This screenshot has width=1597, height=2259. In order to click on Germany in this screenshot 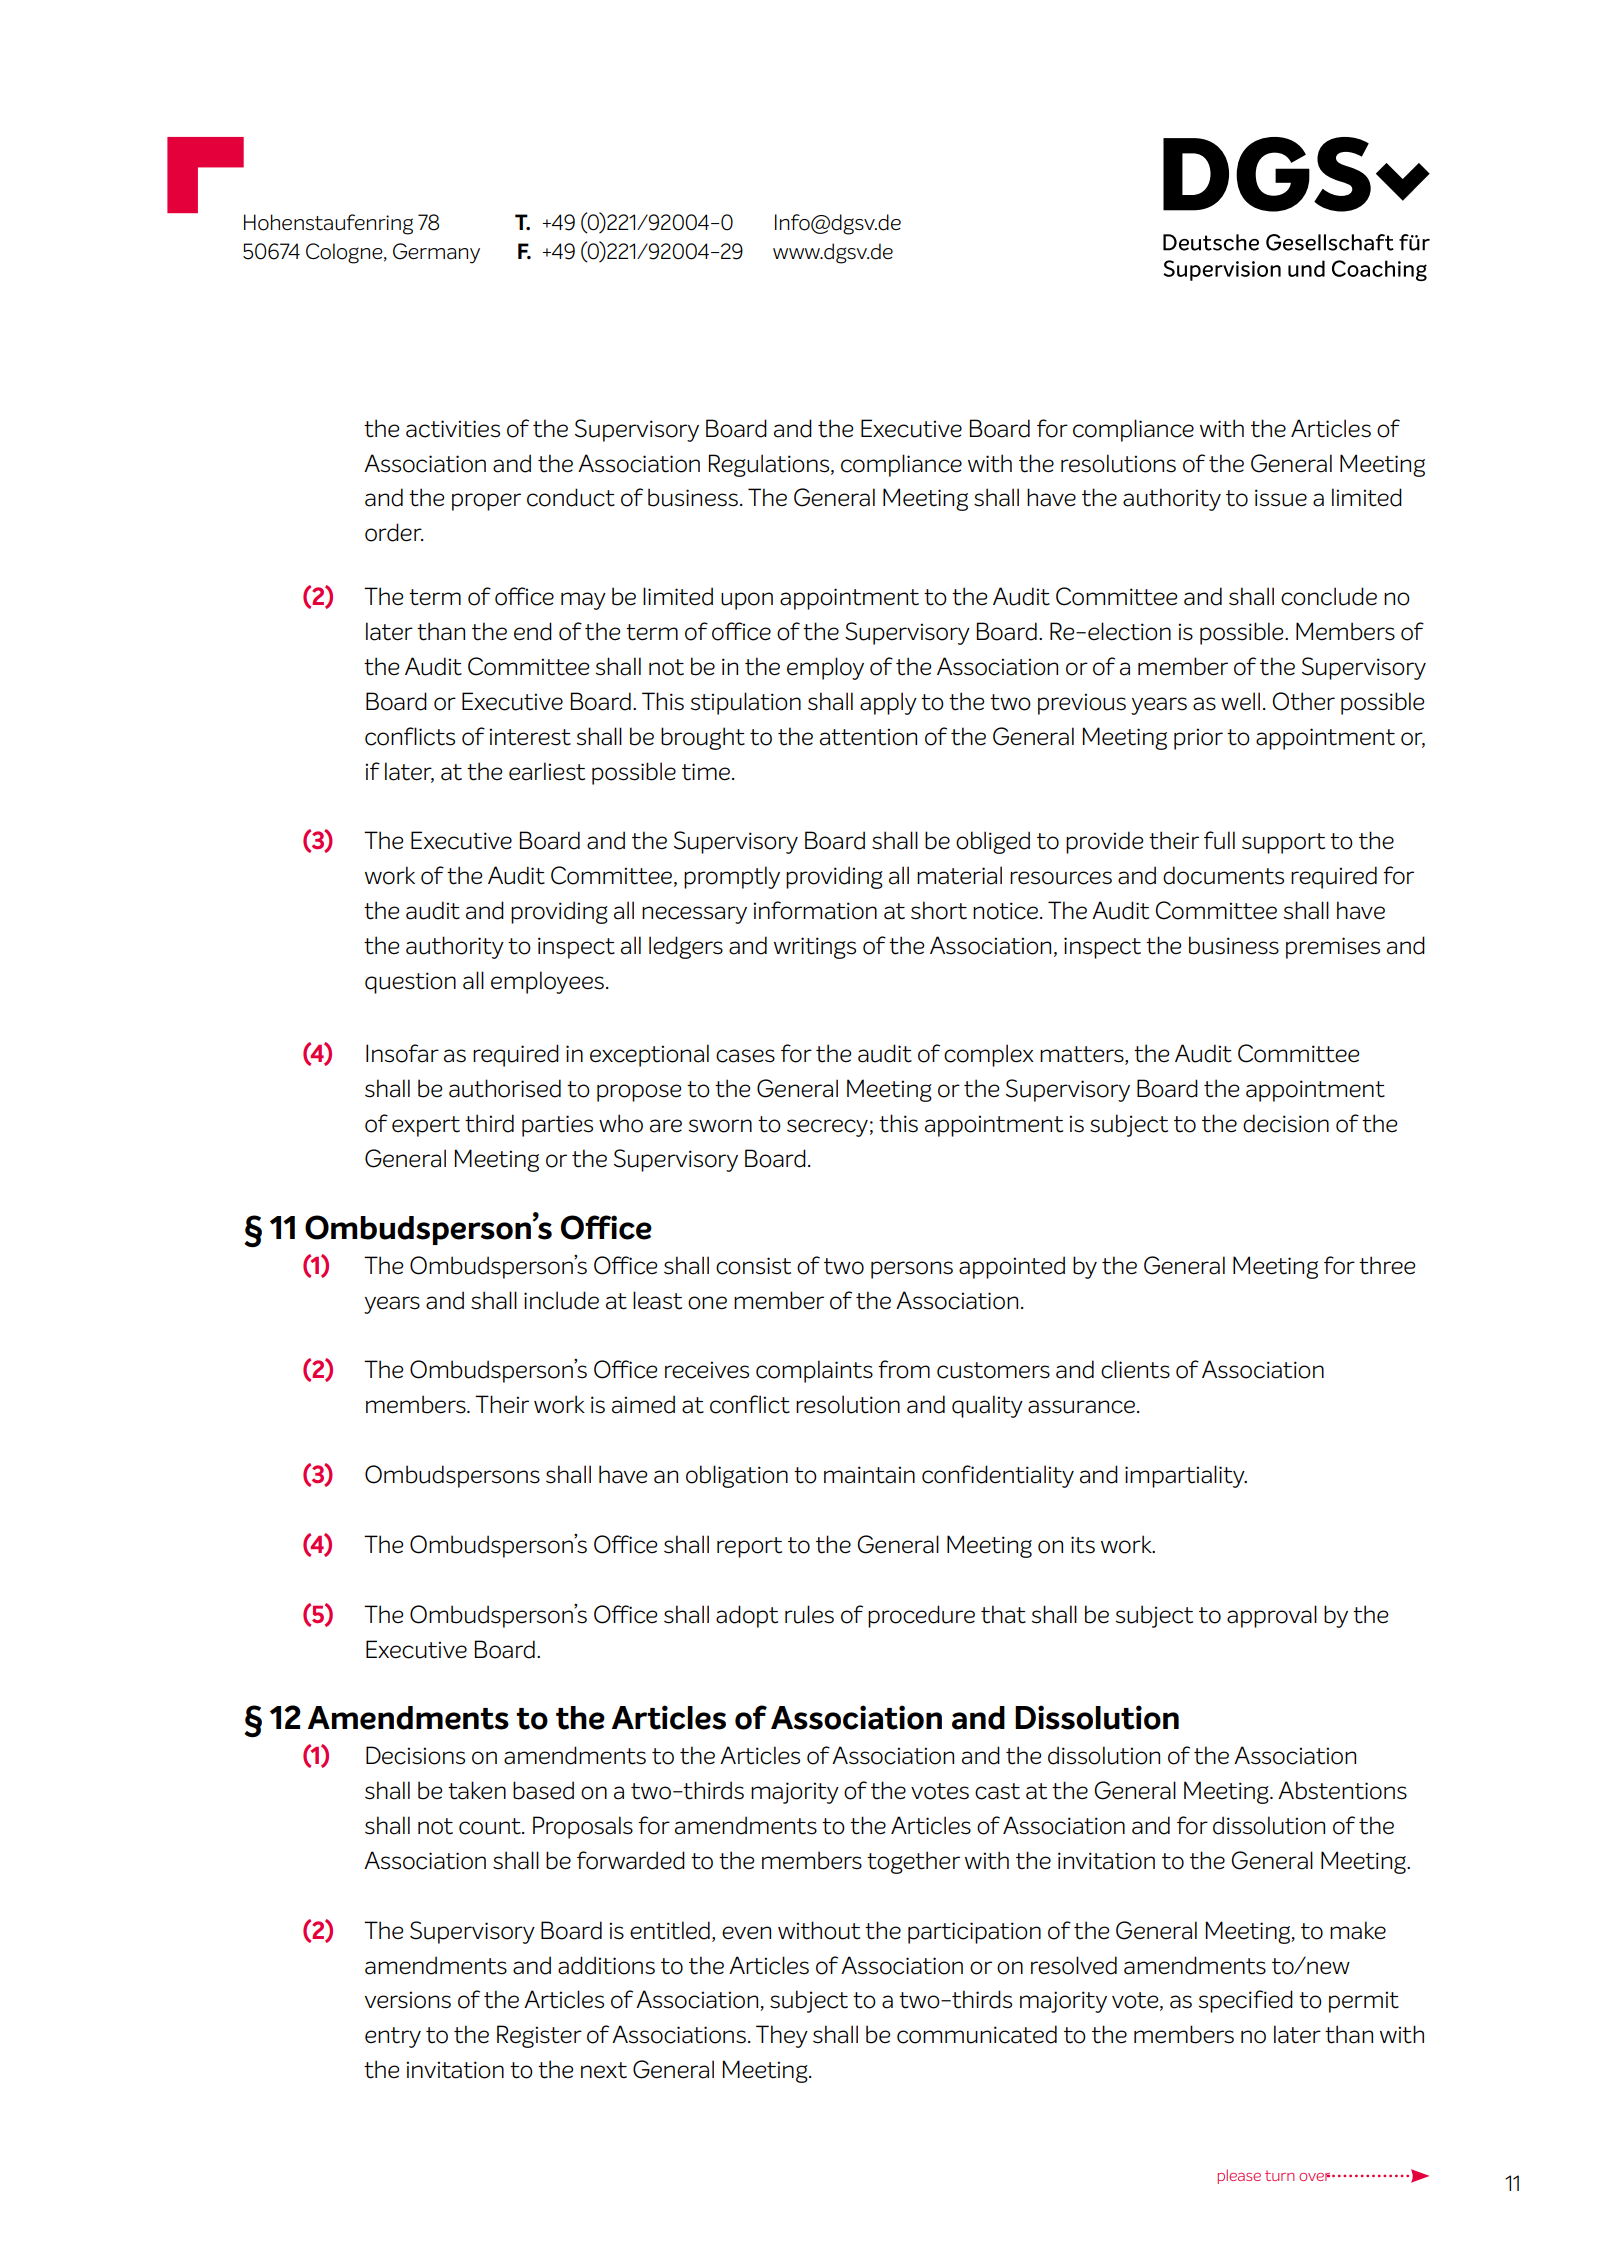, I will do `click(436, 253)`.
